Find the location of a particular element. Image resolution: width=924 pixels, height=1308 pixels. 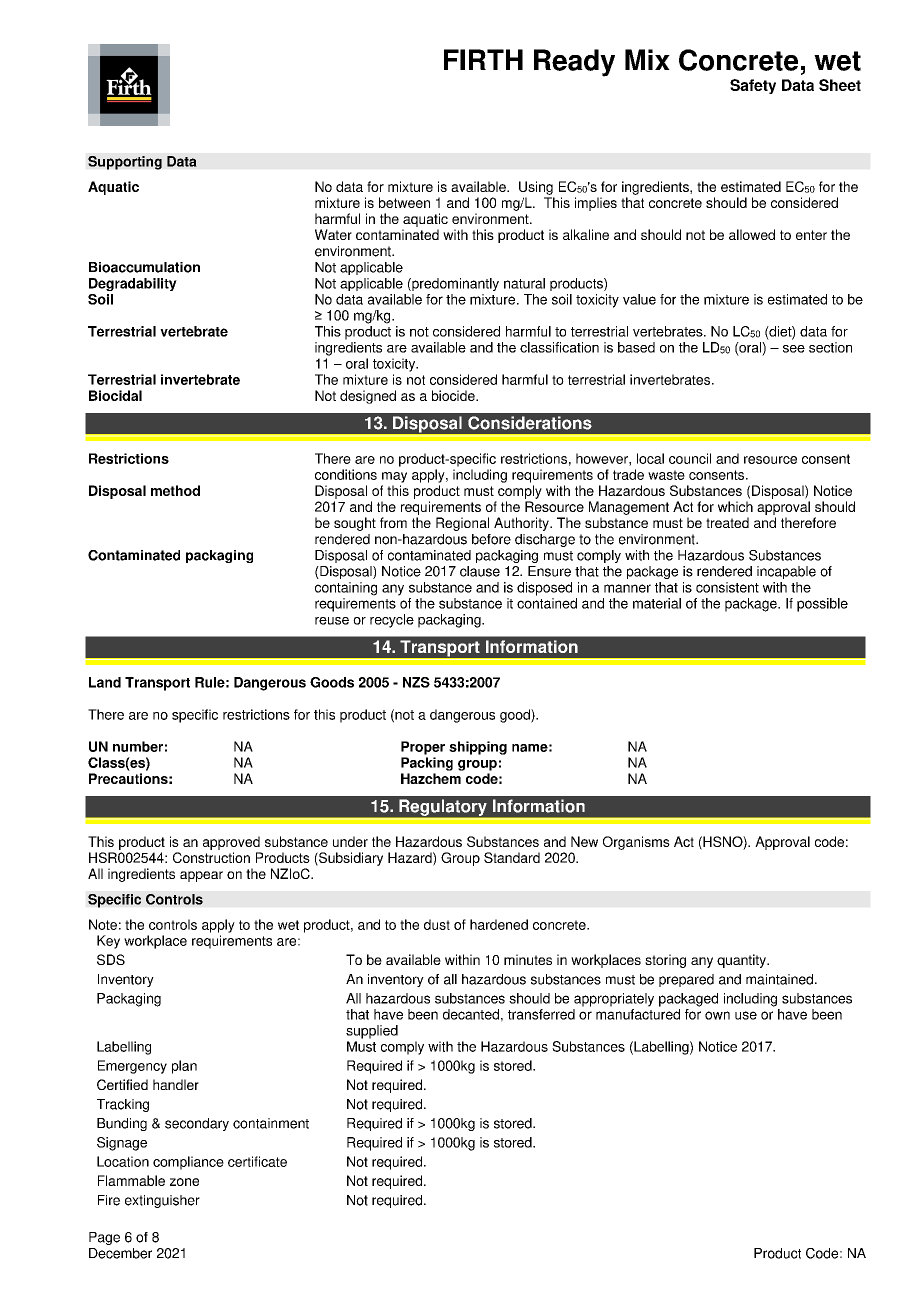

NZS is located at coordinates (416, 682).
